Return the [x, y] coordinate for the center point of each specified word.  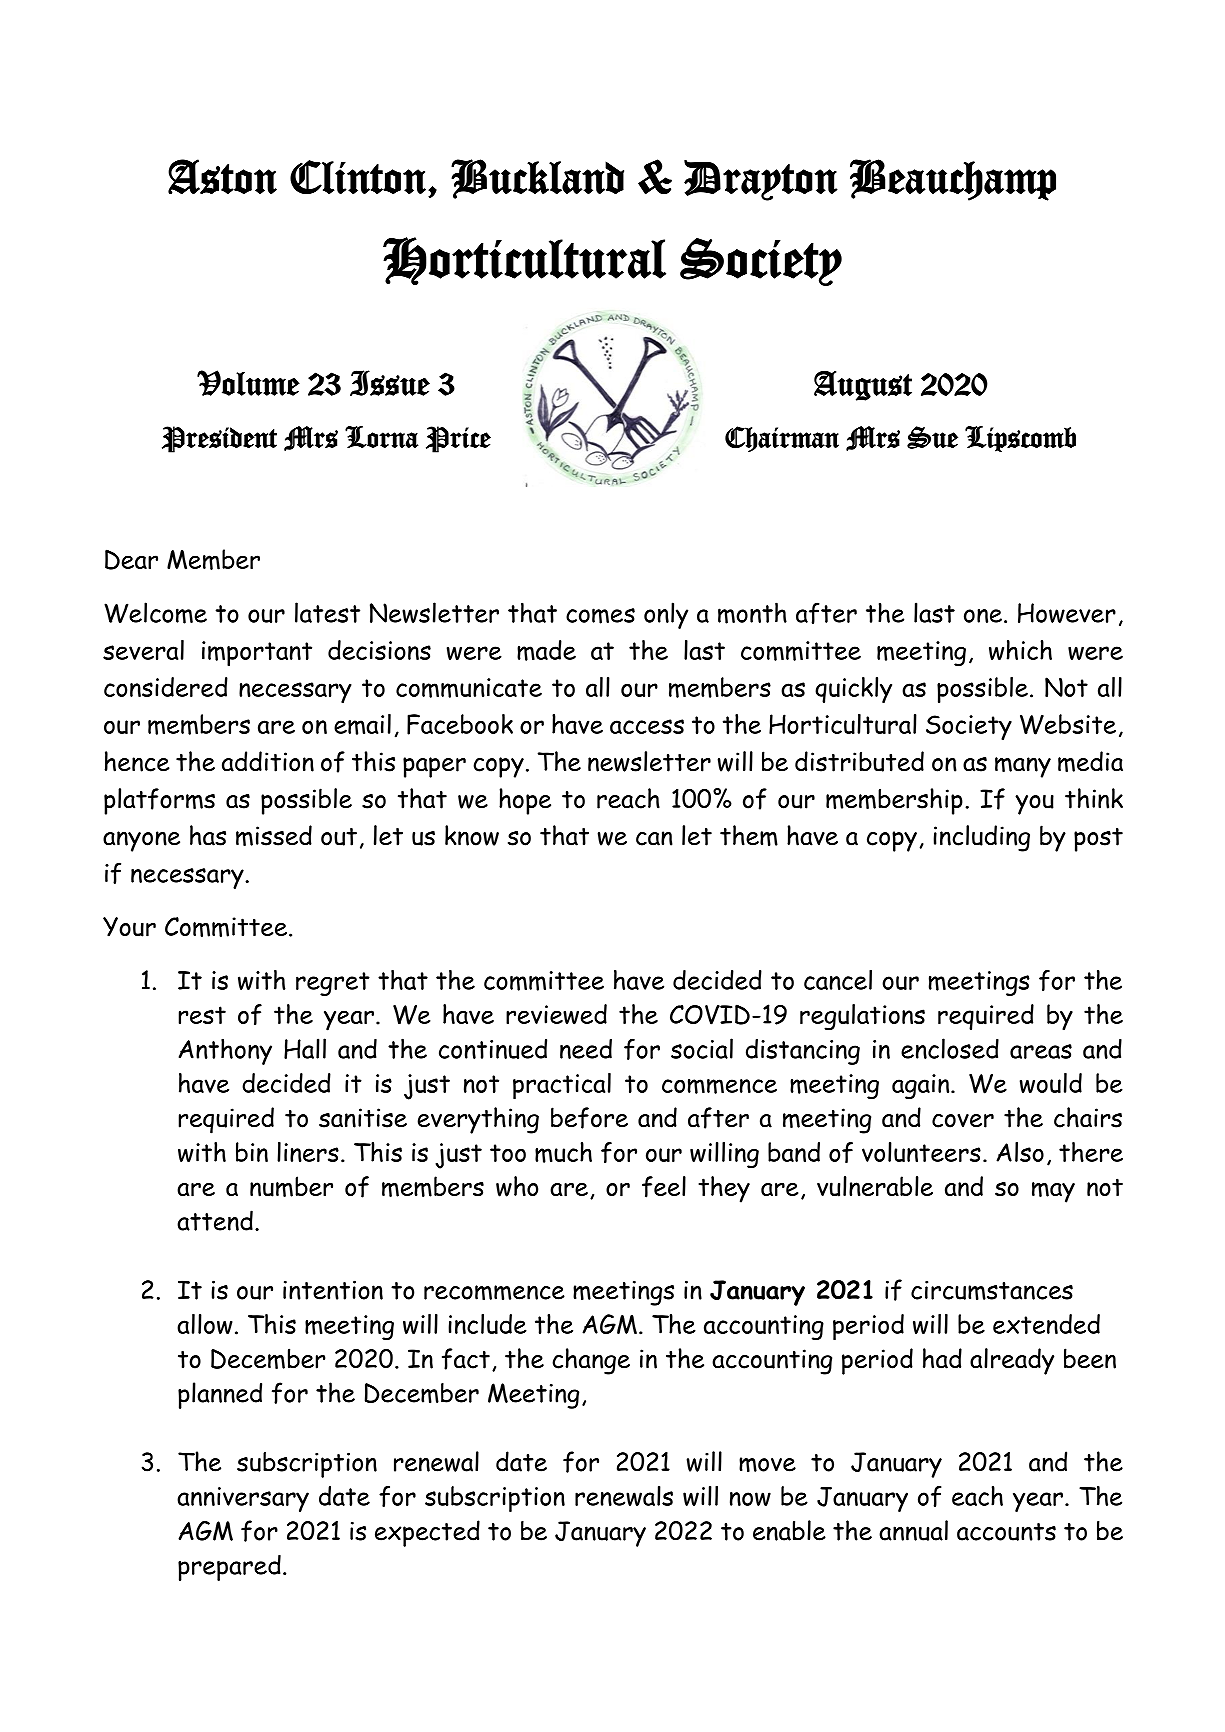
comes [600, 616]
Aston [222, 177]
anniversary [243, 1499]
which [1020, 650]
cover [963, 1121]
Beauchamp [953, 180]
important [257, 653]
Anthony [225, 1051]
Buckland [537, 179]
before [589, 1118]
